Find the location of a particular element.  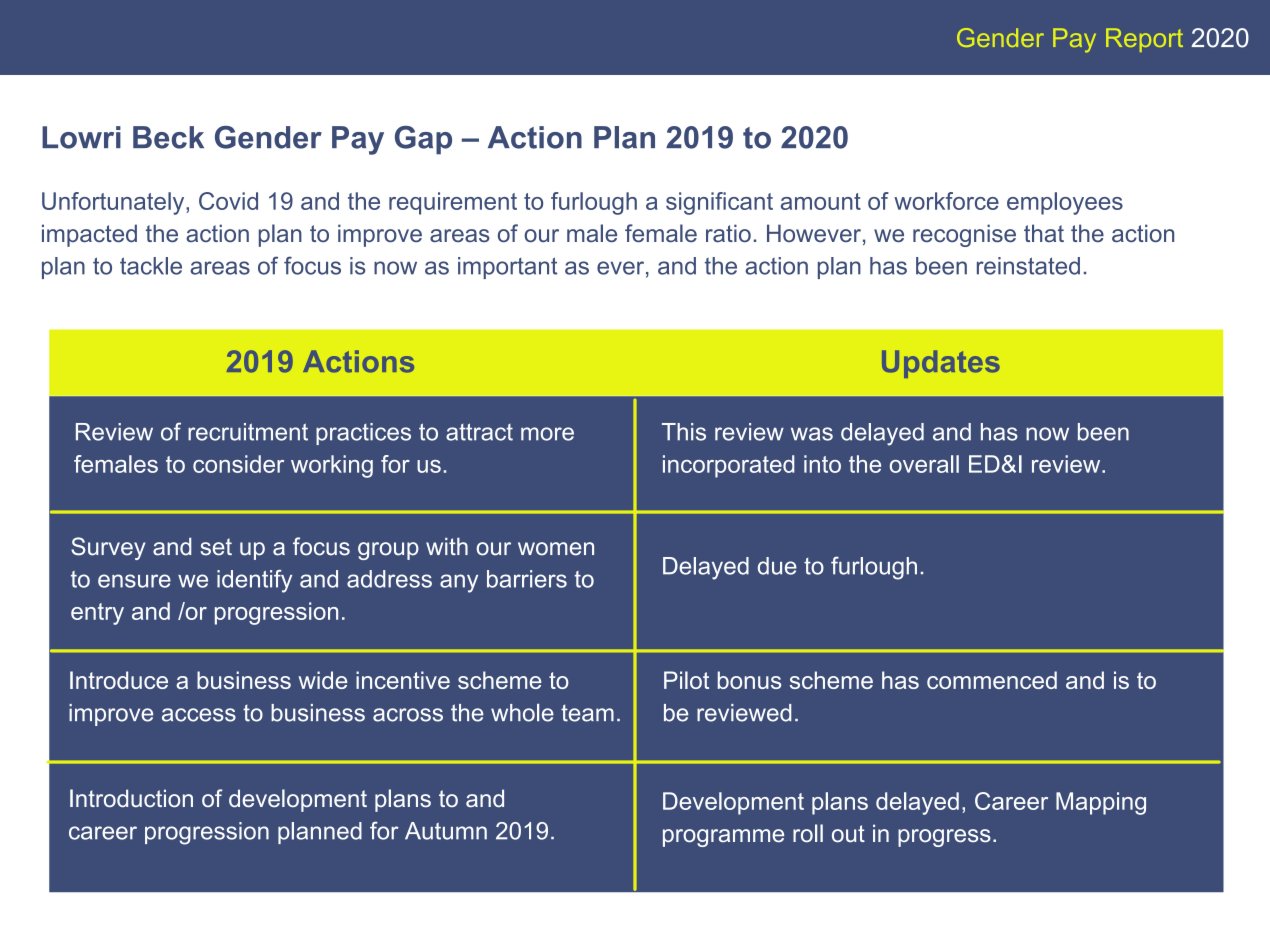

programme is located at coordinates (723, 838).
